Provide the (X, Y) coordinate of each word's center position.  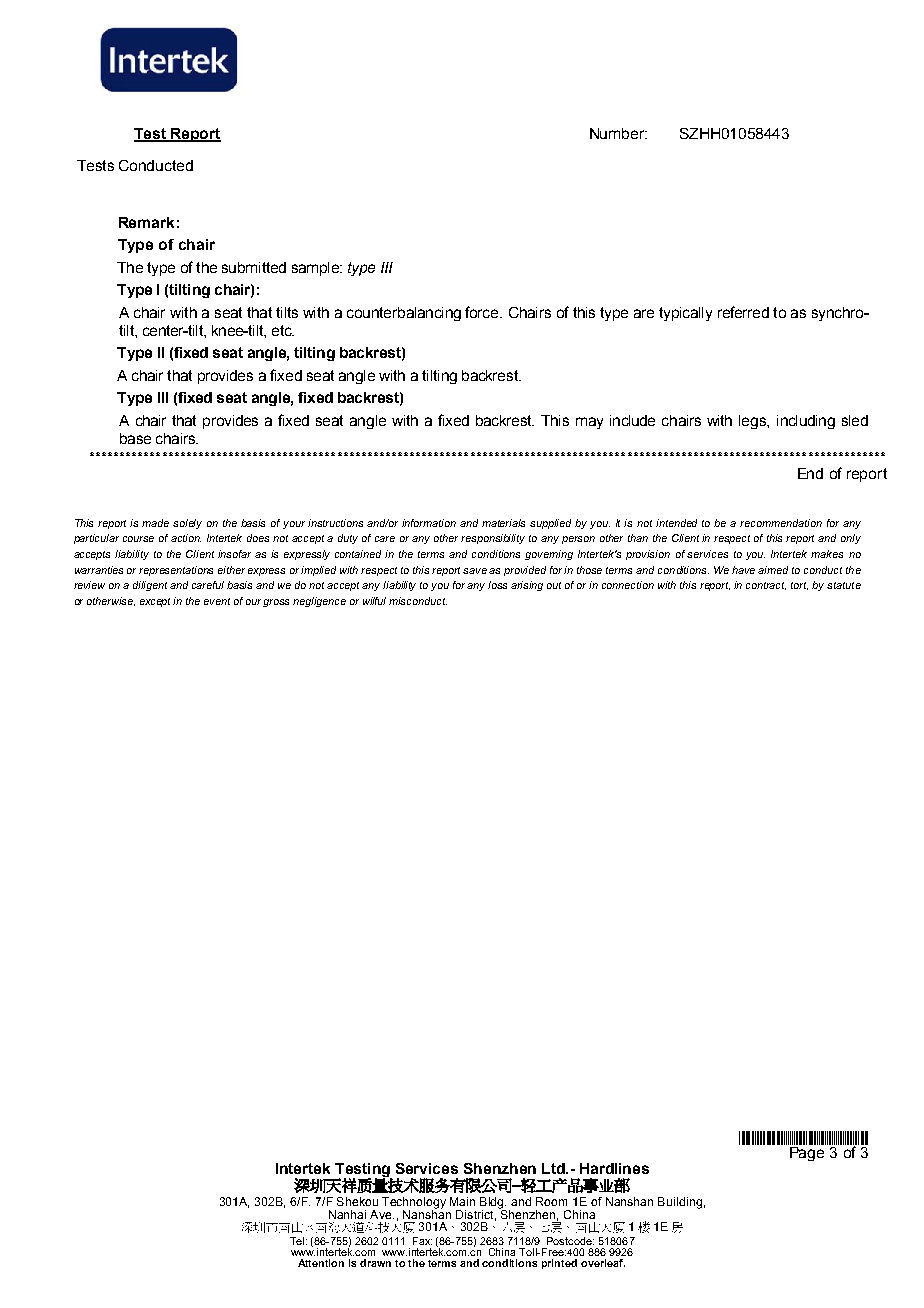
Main (462, 1201)
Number (618, 133)
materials (503, 523)
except (157, 602)
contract (766, 586)
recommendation (781, 523)
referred (743, 312)
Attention (321, 1263)
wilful (374, 601)
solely (187, 524)
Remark (146, 222)
